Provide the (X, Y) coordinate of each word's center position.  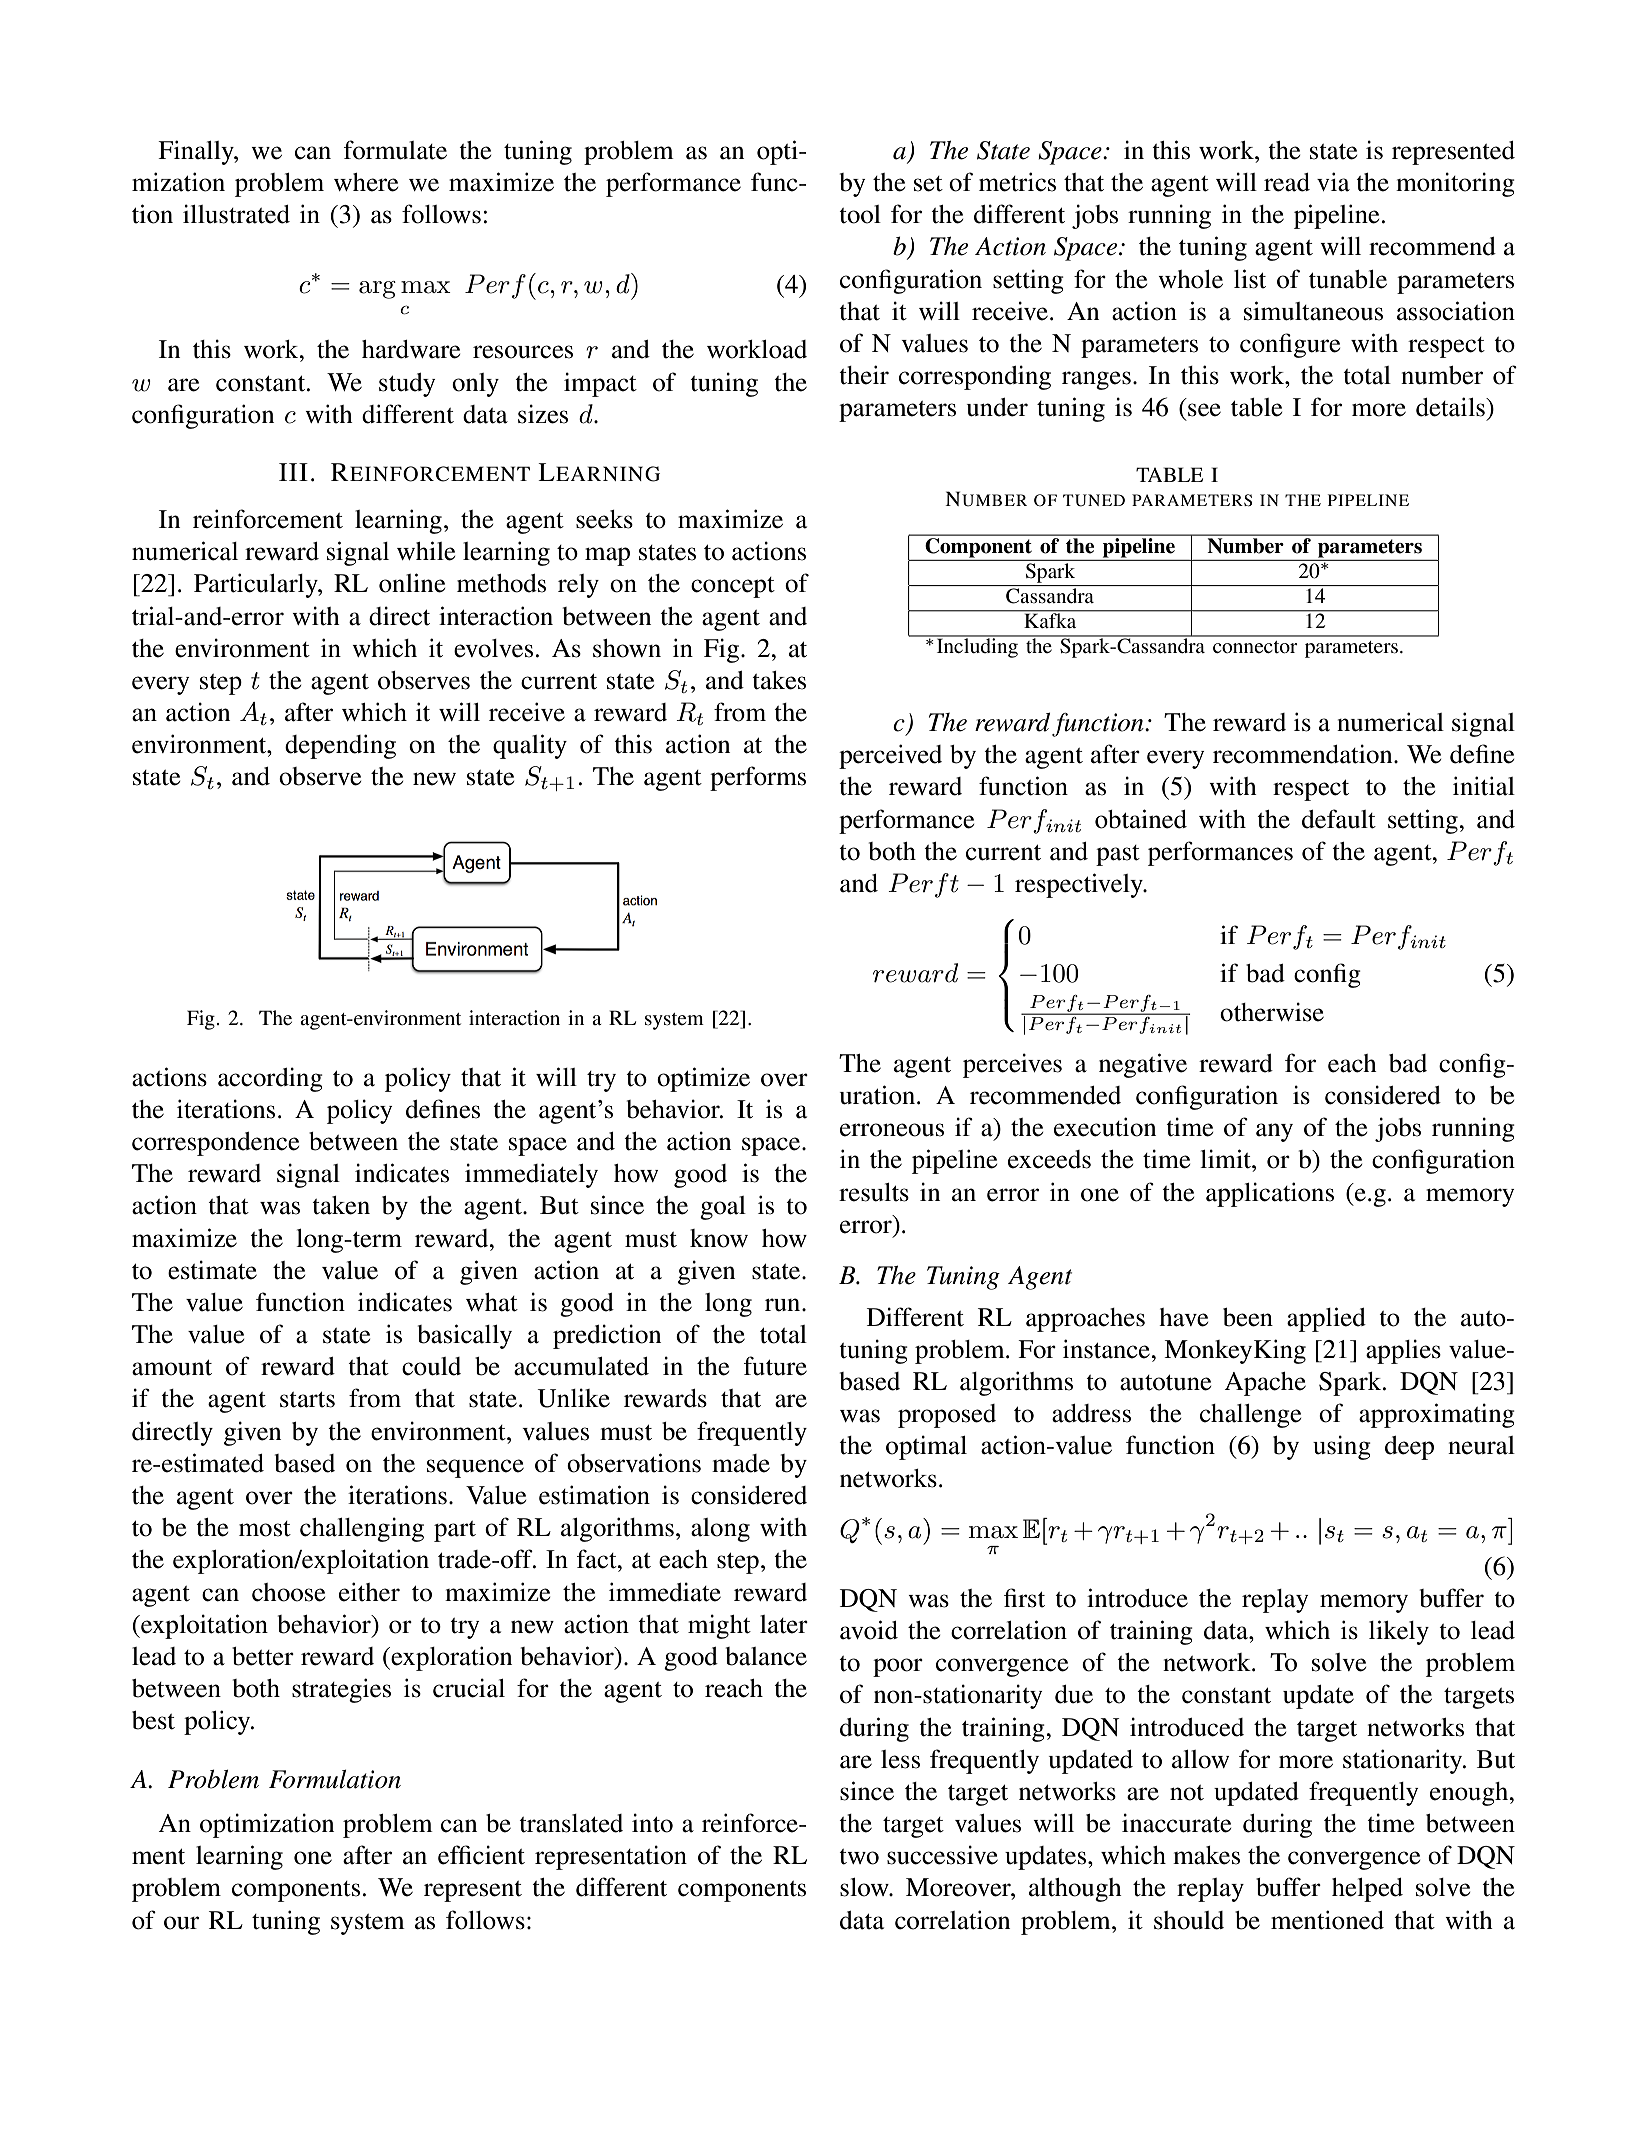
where (366, 182)
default (1339, 819)
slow (865, 1887)
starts (307, 1400)
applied (1326, 1319)
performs (758, 778)
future (775, 1366)
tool (860, 214)
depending (340, 746)
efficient (481, 1855)
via (1333, 182)
